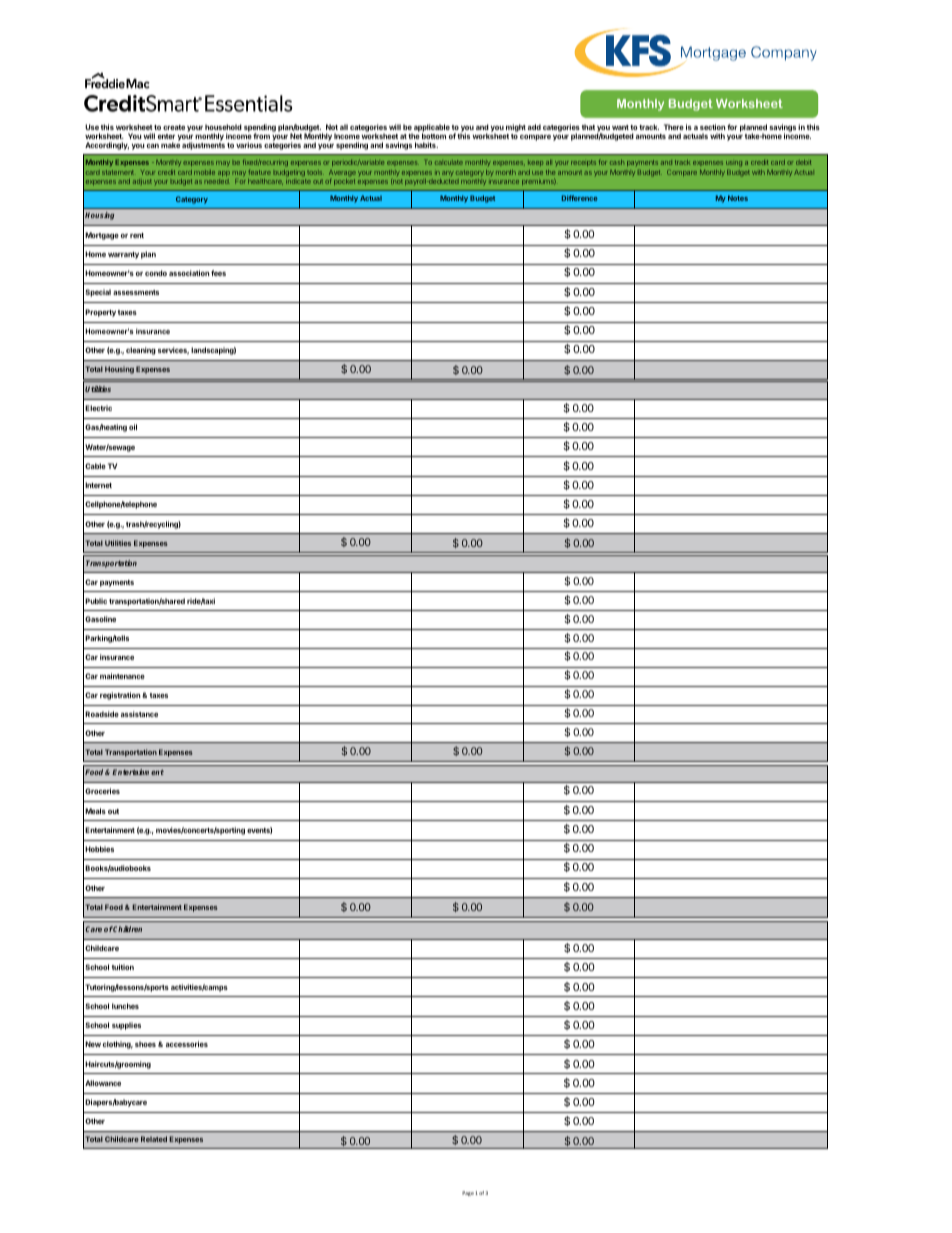  Describe the element at coordinates (154, 1139) in the screenshot. I see `Related` at that location.
